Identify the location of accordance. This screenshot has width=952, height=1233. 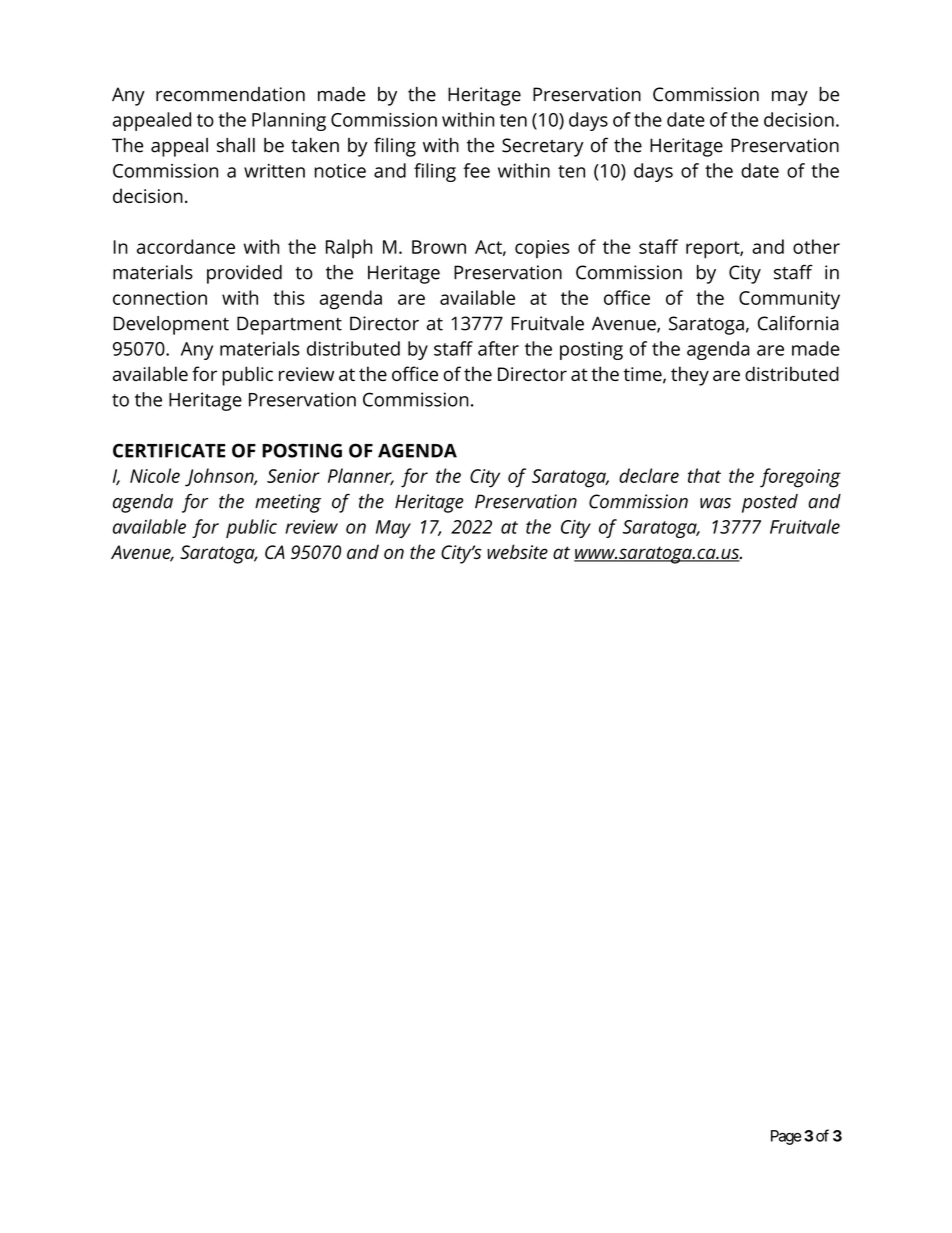
(186, 246).
